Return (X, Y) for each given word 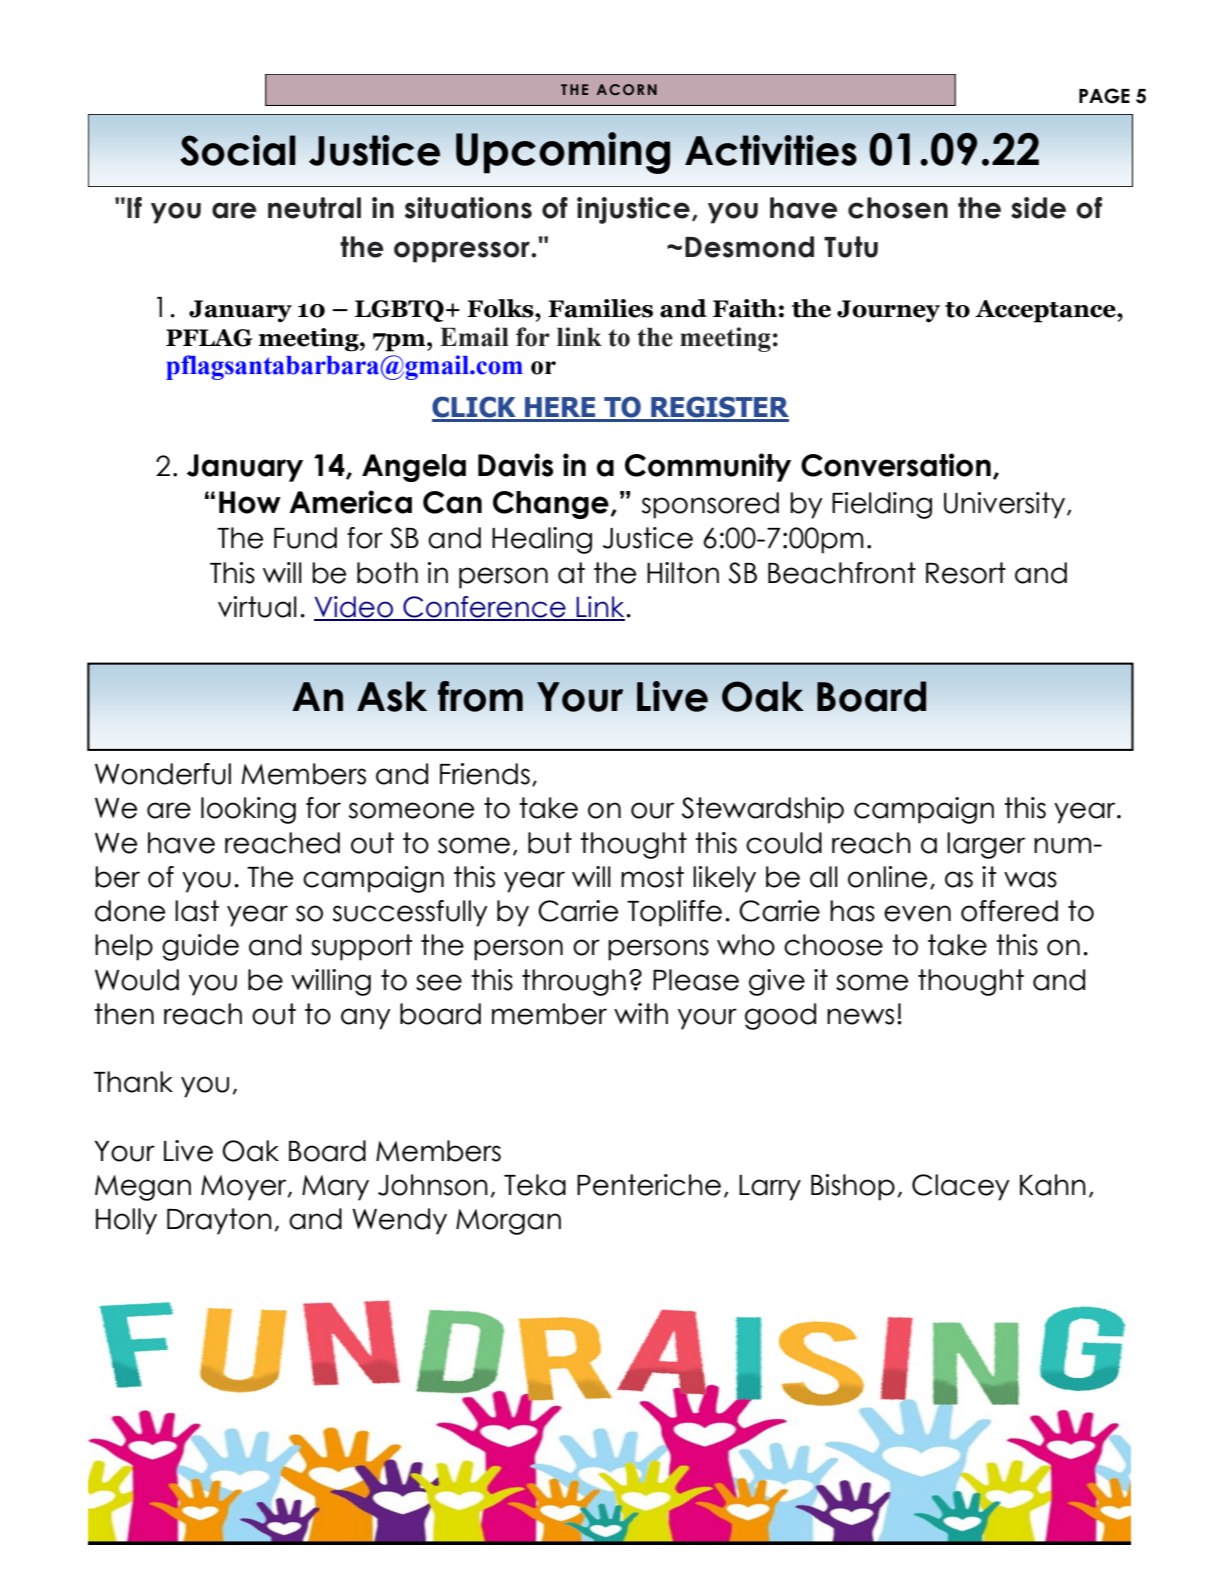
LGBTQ (399, 311)
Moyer (245, 1188)
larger (986, 845)
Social (238, 150)
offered (1009, 911)
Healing (542, 540)
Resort (966, 573)
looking (248, 810)
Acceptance (1046, 311)
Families (600, 308)
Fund (305, 538)
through (574, 982)
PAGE (1104, 96)
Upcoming (563, 153)
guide (200, 947)
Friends (485, 774)
